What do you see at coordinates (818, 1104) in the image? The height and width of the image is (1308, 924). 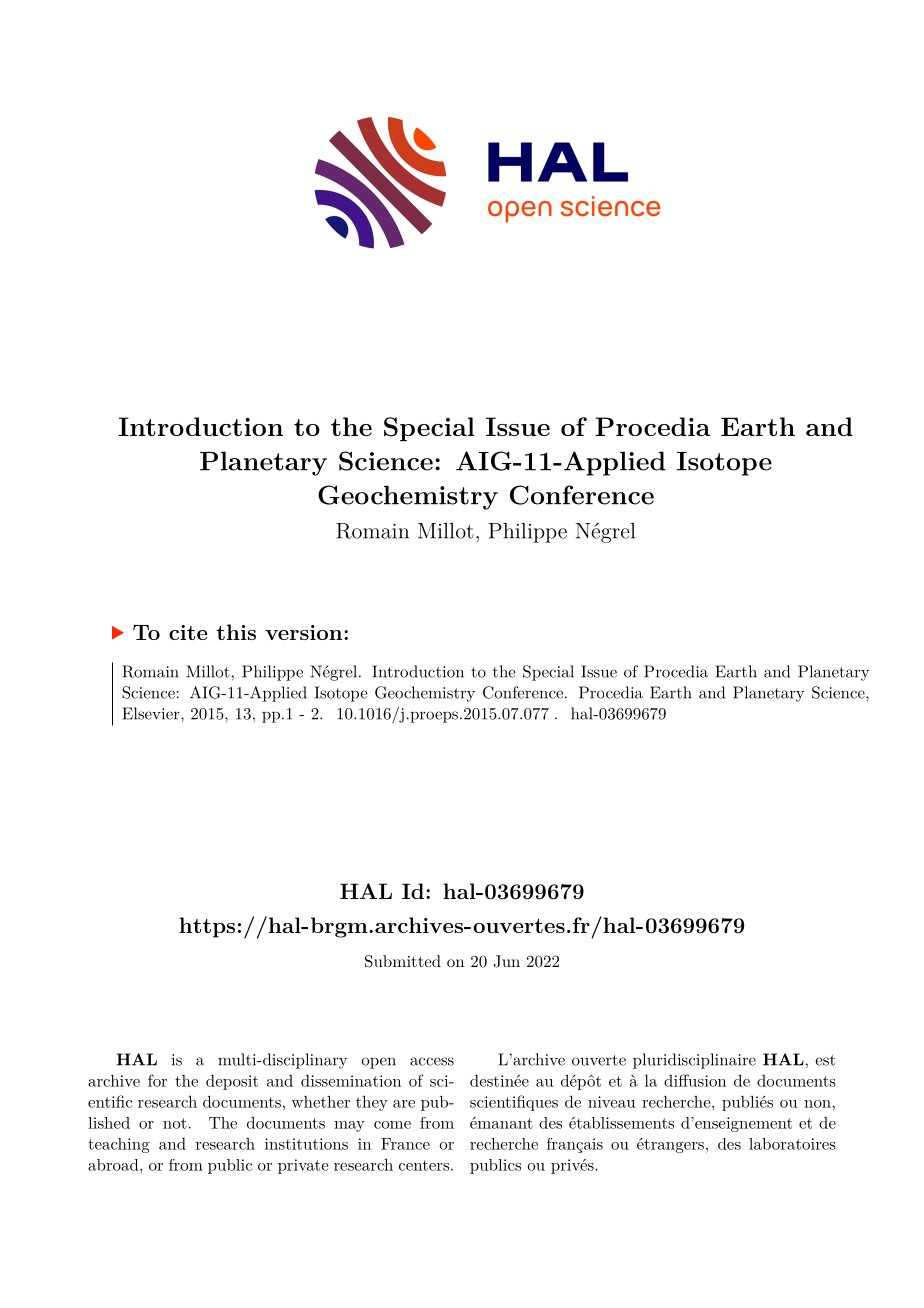 I see `non` at bounding box center [818, 1104].
